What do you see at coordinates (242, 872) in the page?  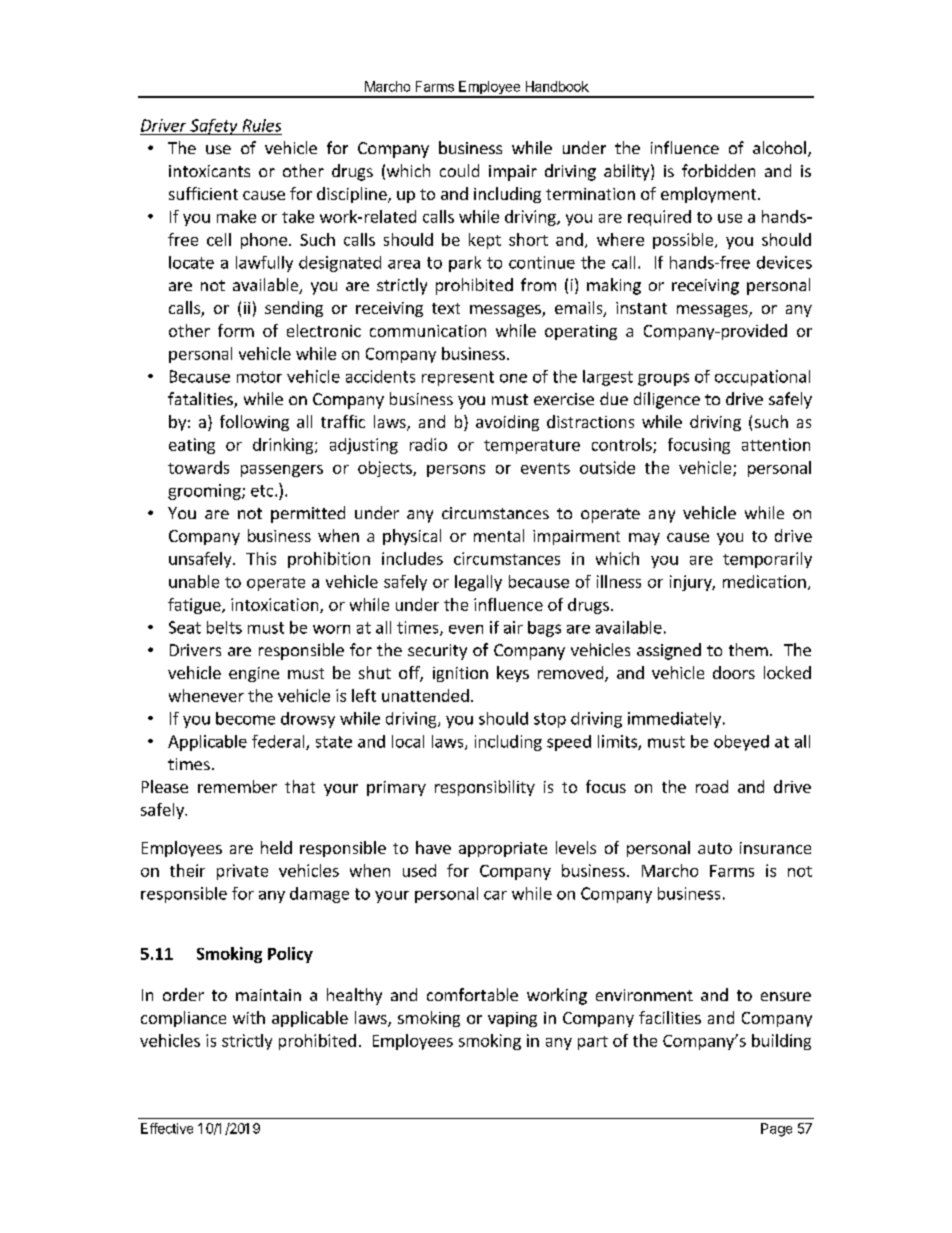 I see `private` at bounding box center [242, 872].
